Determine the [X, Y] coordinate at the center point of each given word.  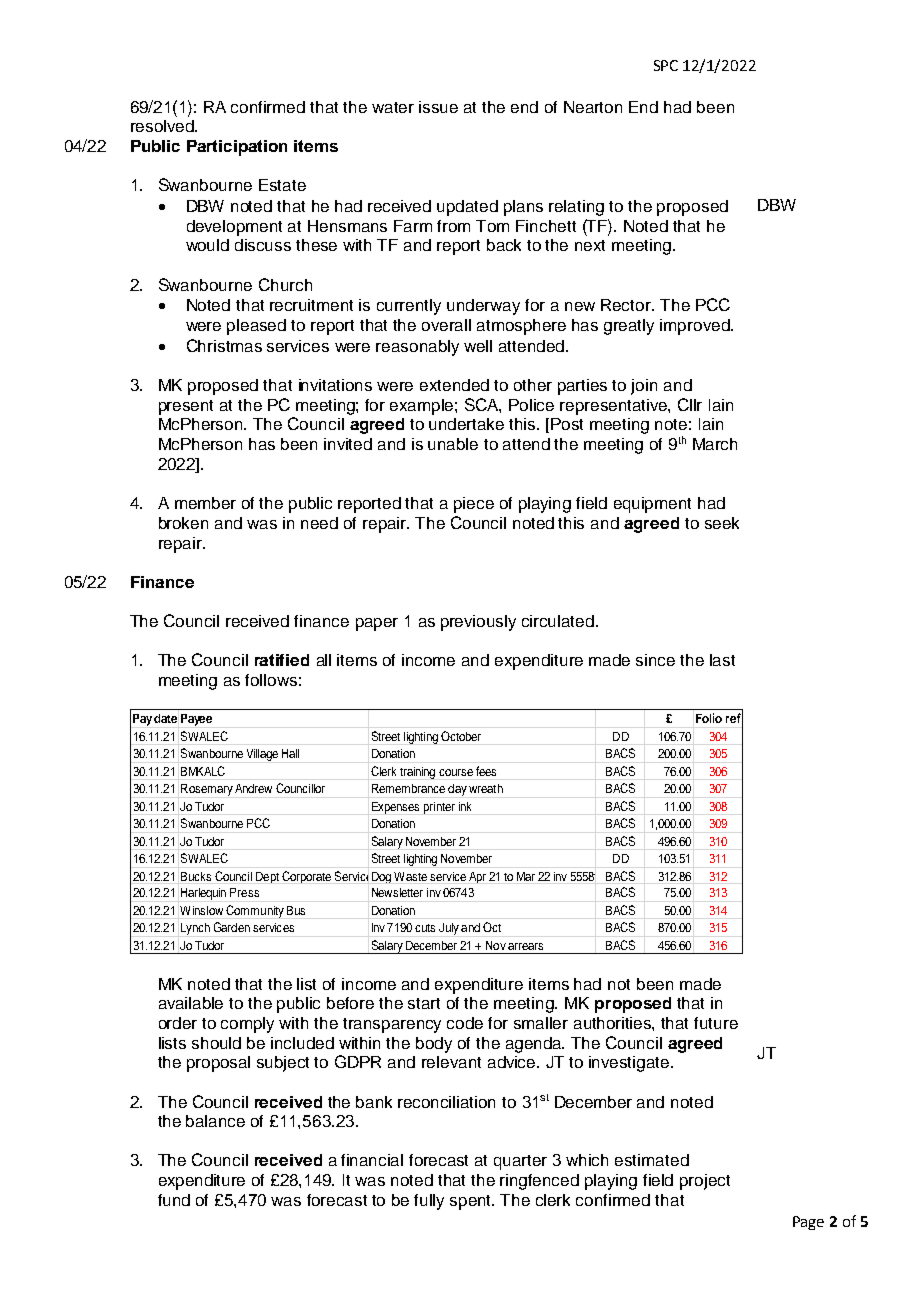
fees [486, 771]
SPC [666, 65]
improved [696, 327]
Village [262, 755]
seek [722, 523]
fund [174, 1200]
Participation [237, 148]
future [716, 1023]
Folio [709, 718]
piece [474, 505]
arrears [525, 946]
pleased [256, 327]
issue [438, 107]
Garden [232, 927]
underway [483, 307]
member [205, 503]
